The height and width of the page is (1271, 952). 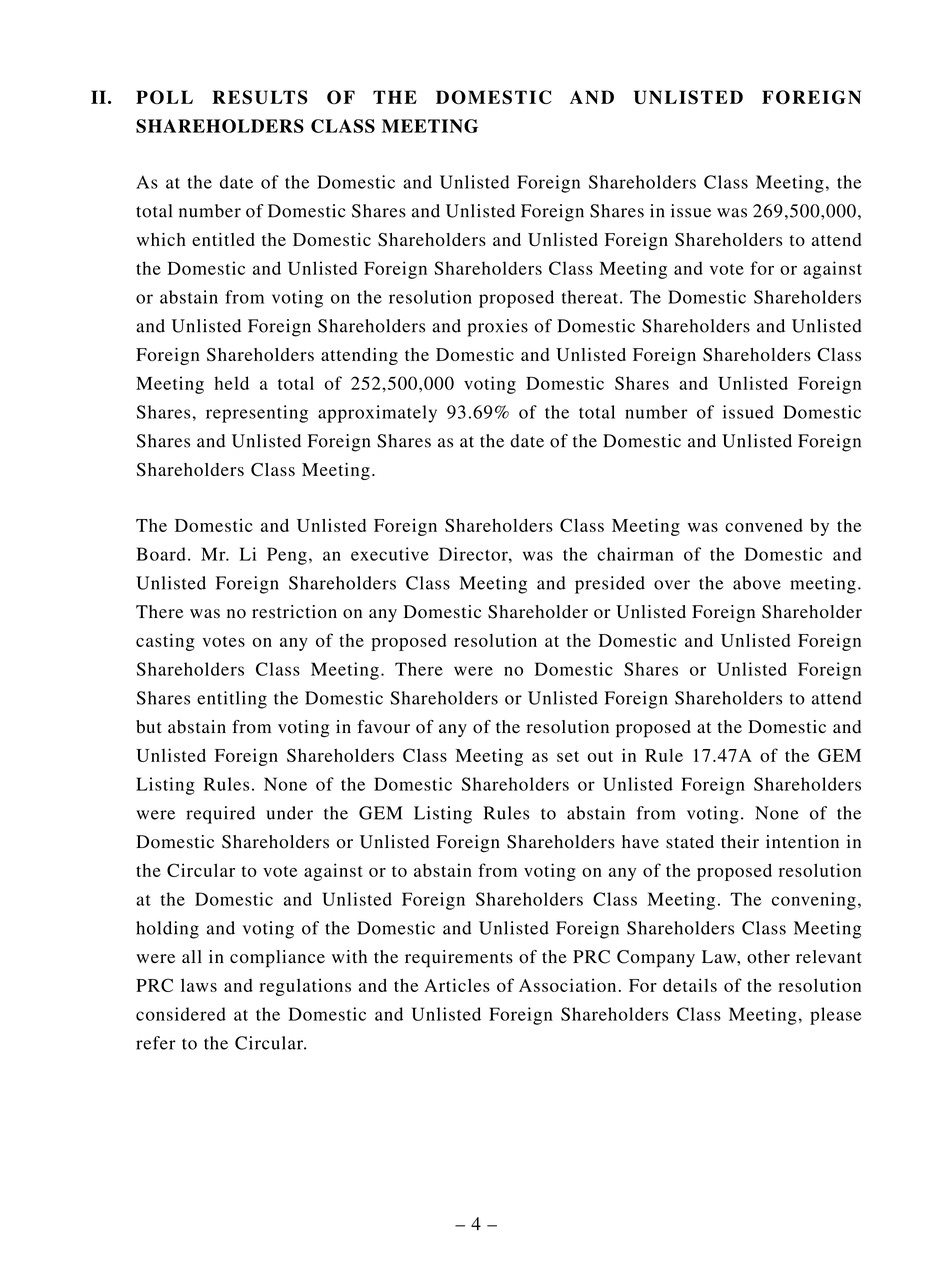 I want to click on convened, so click(x=764, y=525).
